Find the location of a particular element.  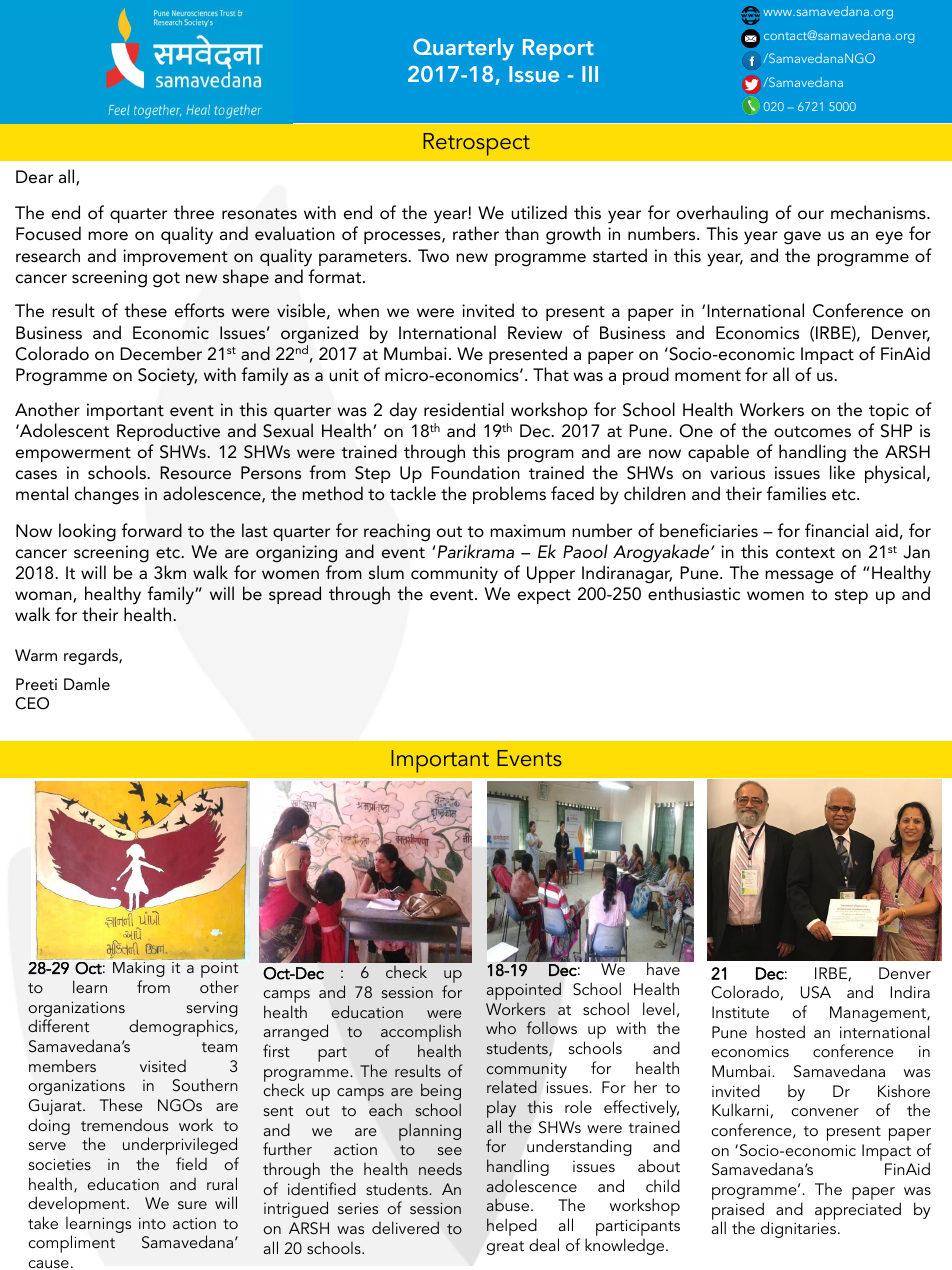

Dear is located at coordinates (34, 176).
